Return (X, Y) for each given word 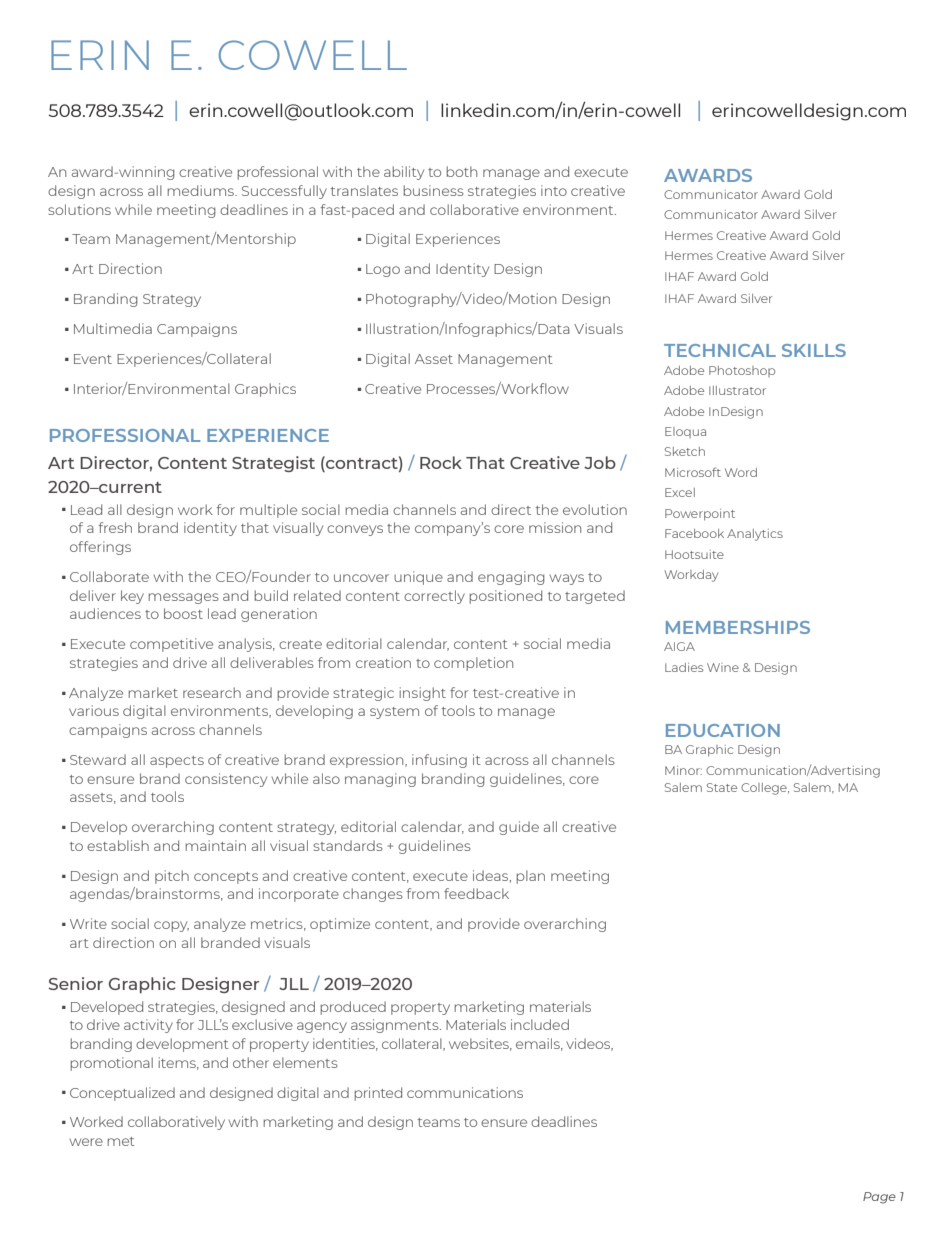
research (212, 692)
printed (378, 1094)
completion (473, 664)
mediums (201, 190)
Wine (723, 667)
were (86, 1142)
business (433, 190)
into (554, 190)
